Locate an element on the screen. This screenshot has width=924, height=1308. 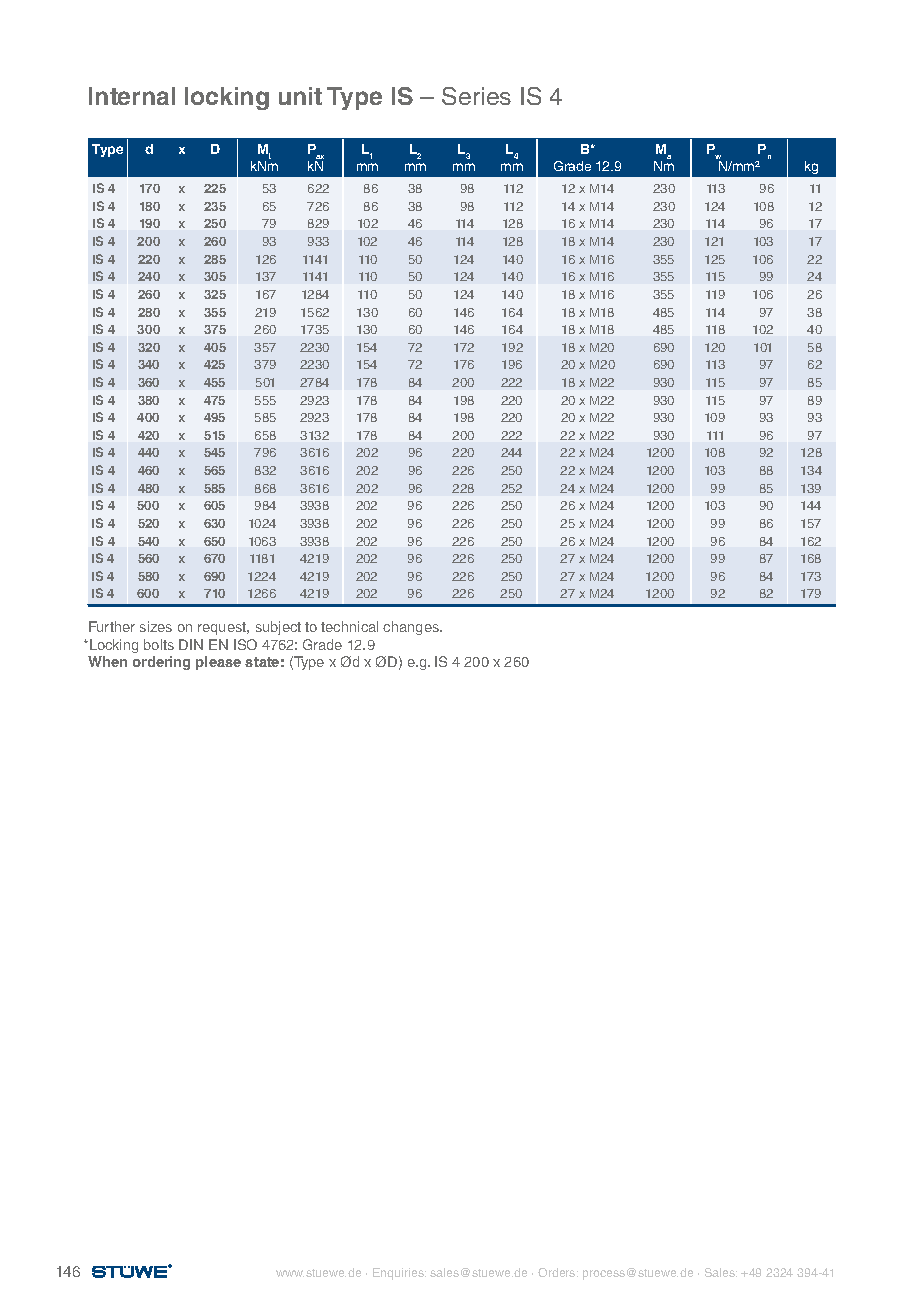
subject is located at coordinates (278, 628).
